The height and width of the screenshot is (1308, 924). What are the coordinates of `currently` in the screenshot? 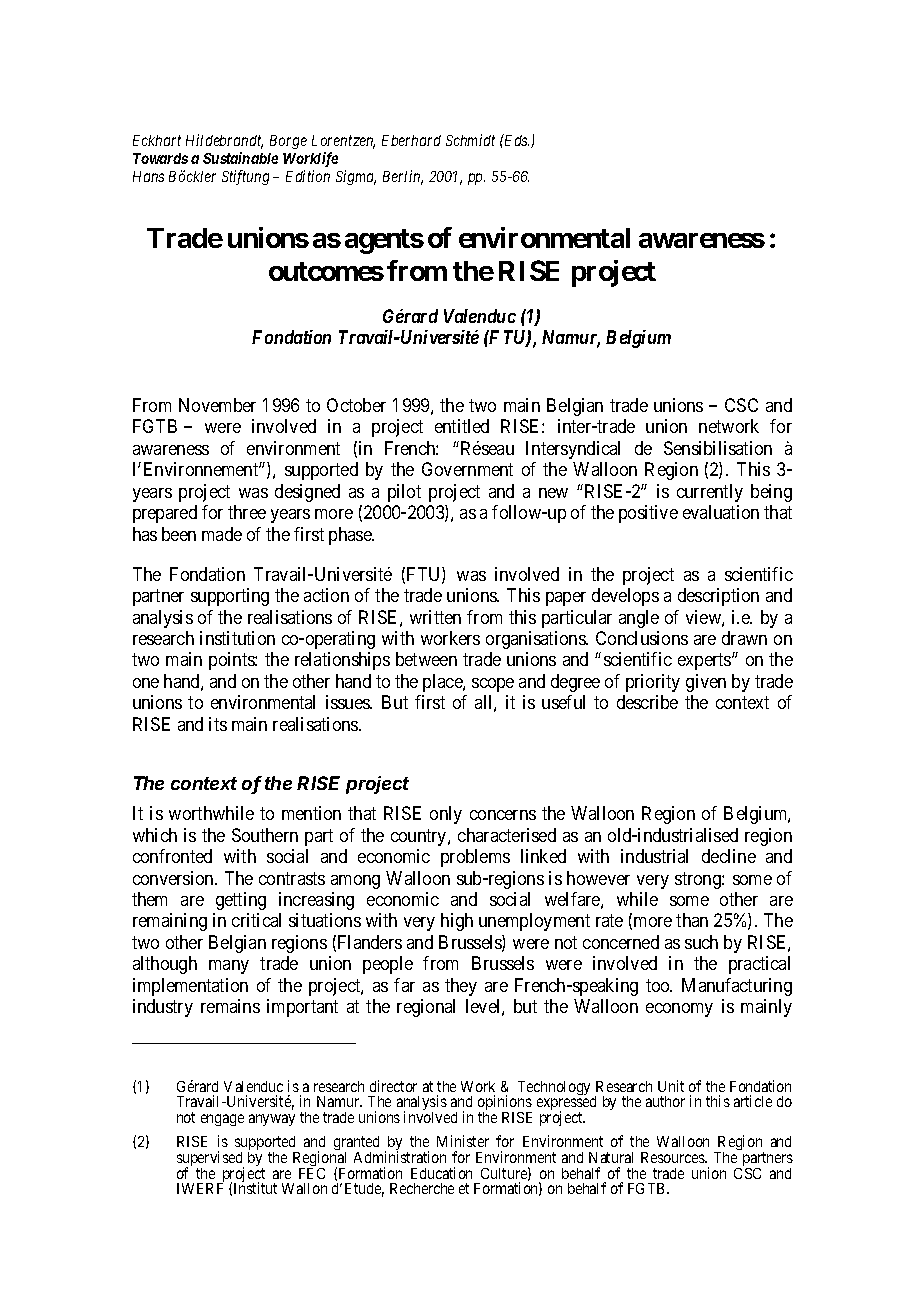 It's located at (710, 493).
